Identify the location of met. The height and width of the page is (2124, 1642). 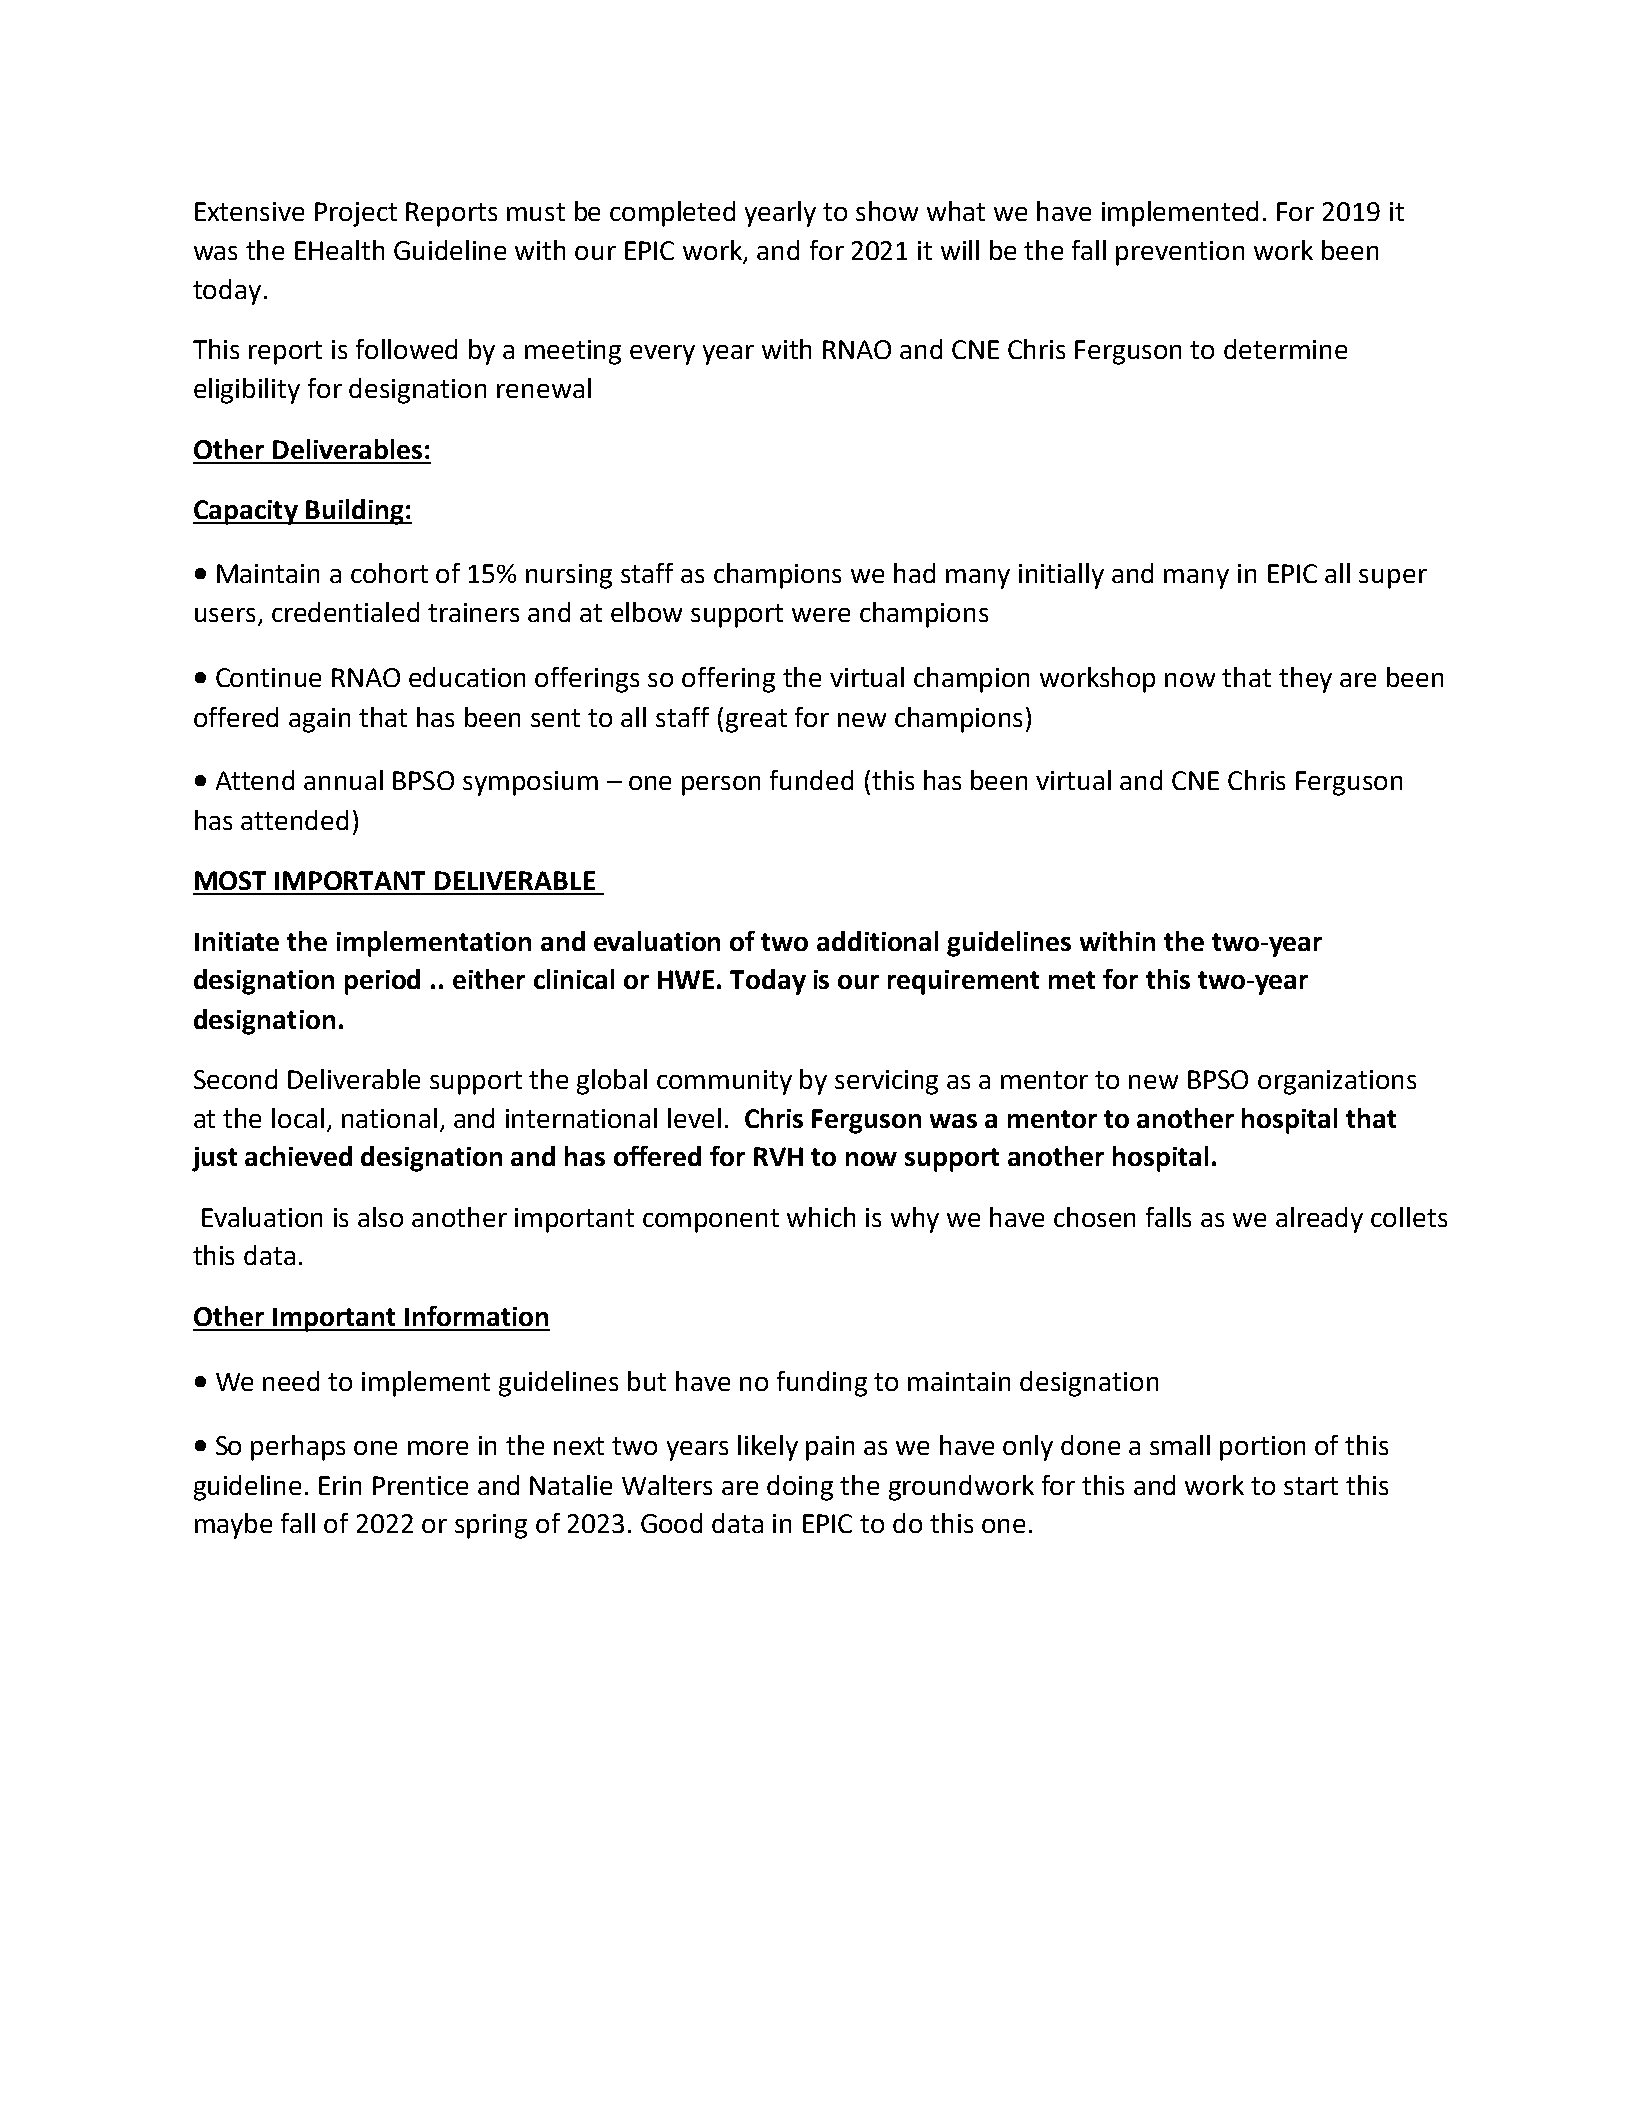
(1072, 980).
